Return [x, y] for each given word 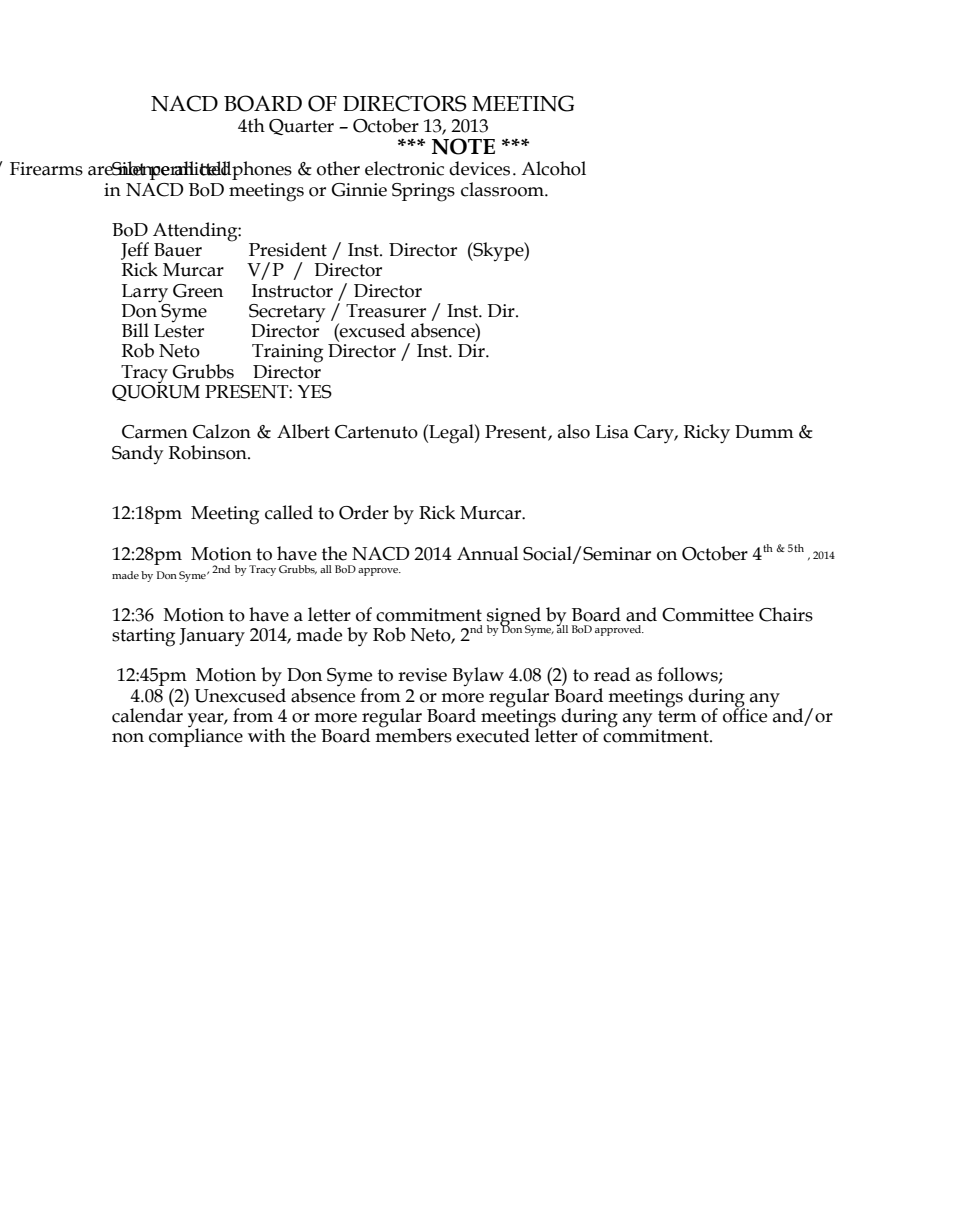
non [128, 738]
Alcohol [553, 168]
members [413, 734]
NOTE [463, 146]
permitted [191, 170]
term [677, 716]
